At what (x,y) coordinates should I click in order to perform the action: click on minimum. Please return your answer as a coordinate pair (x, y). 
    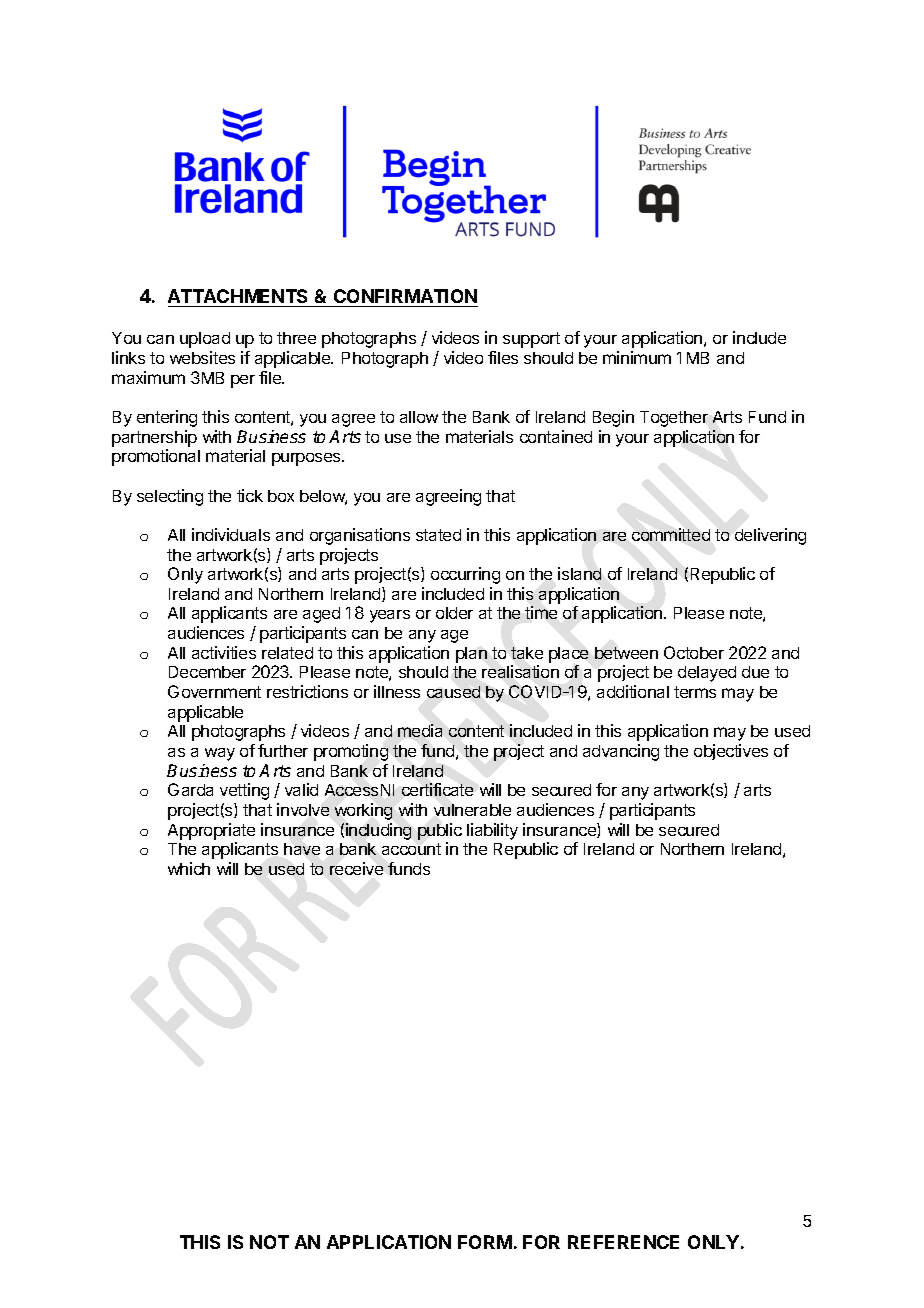
    Looking at the image, I should click on (637, 357).
